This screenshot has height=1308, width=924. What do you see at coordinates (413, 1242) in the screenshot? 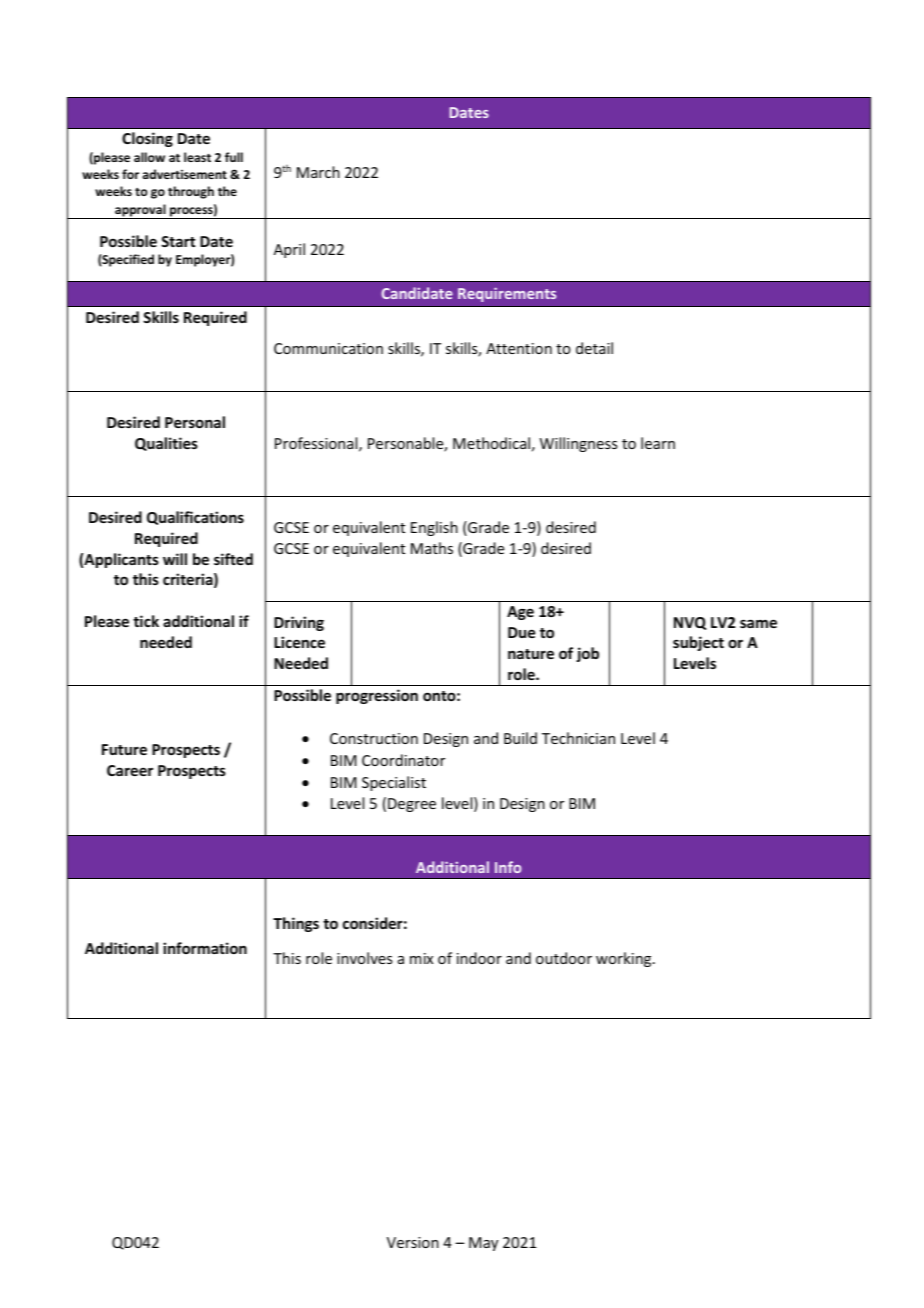
I see `Version` at bounding box center [413, 1242].
